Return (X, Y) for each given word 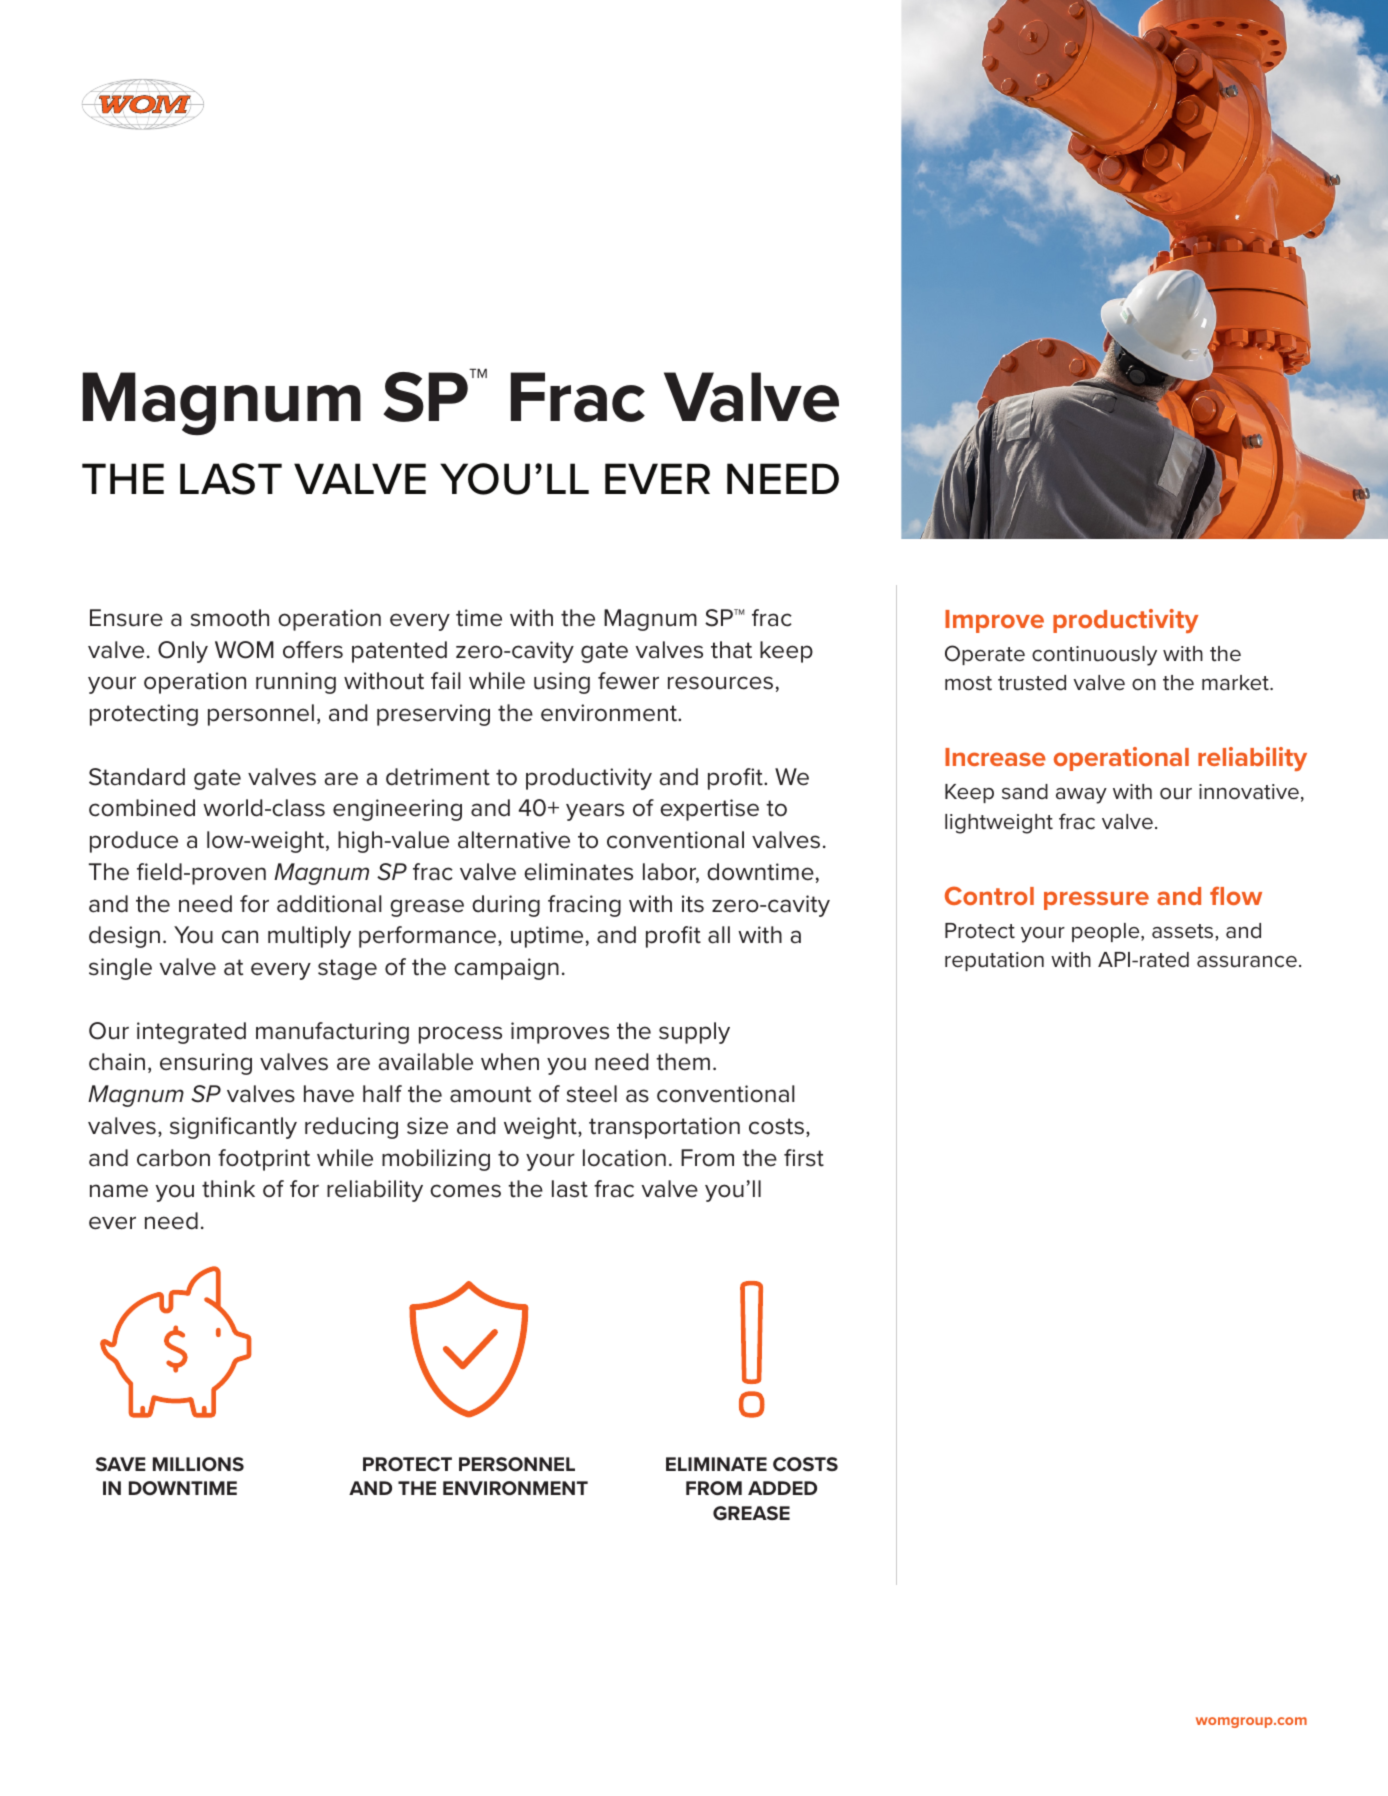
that (731, 650)
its (693, 904)
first (804, 1158)
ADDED (782, 1488)
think (228, 1189)
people (1107, 932)
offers (313, 650)
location (624, 1158)
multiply (309, 937)
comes (465, 1191)
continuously (1094, 656)
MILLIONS (198, 1464)
